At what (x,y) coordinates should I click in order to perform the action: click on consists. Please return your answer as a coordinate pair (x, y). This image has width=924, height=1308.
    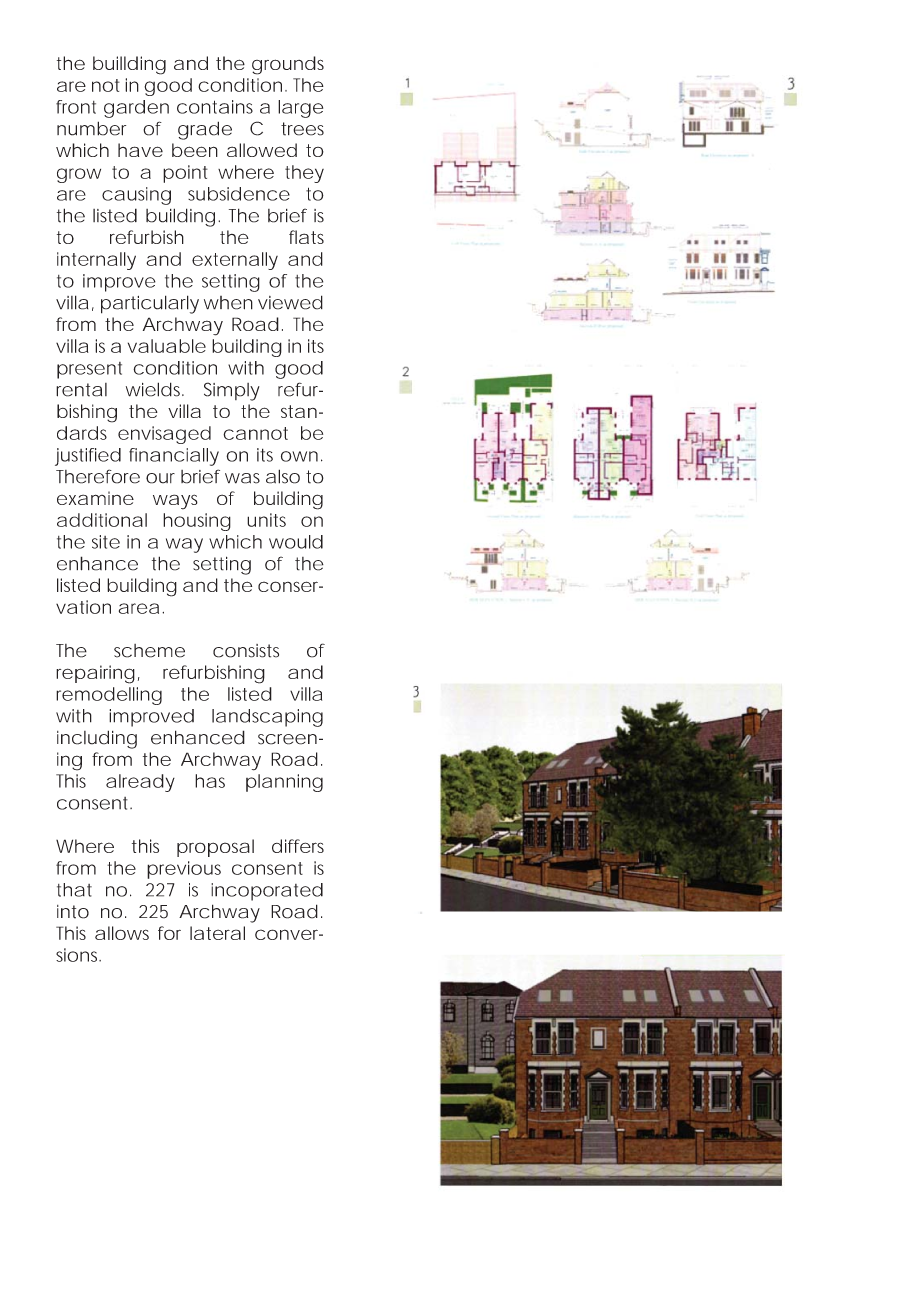
    Looking at the image, I should click on (246, 651).
